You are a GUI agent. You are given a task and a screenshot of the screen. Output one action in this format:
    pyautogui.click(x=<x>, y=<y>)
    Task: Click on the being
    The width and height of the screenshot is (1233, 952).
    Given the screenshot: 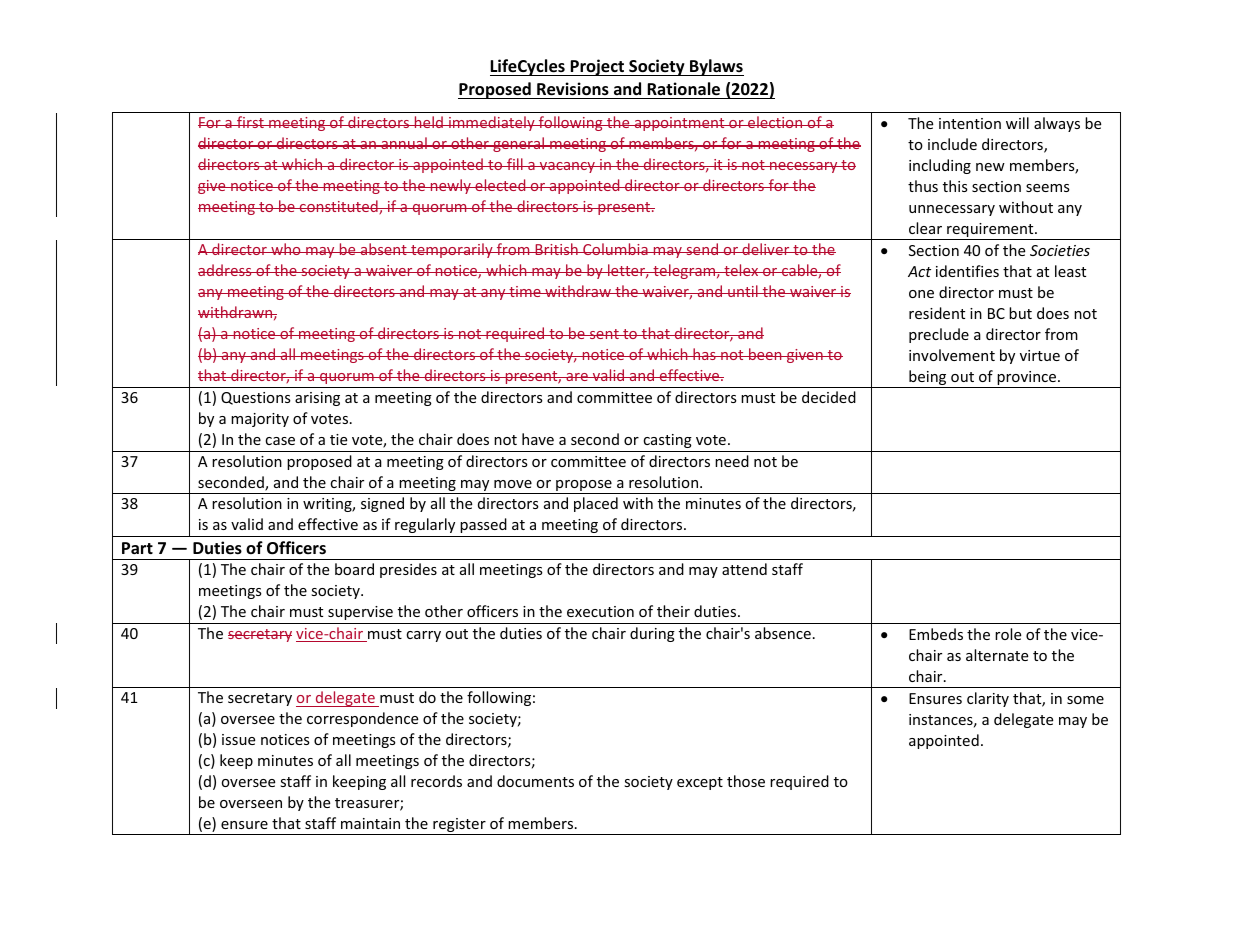 What is the action you would take?
    pyautogui.click(x=928, y=379)
